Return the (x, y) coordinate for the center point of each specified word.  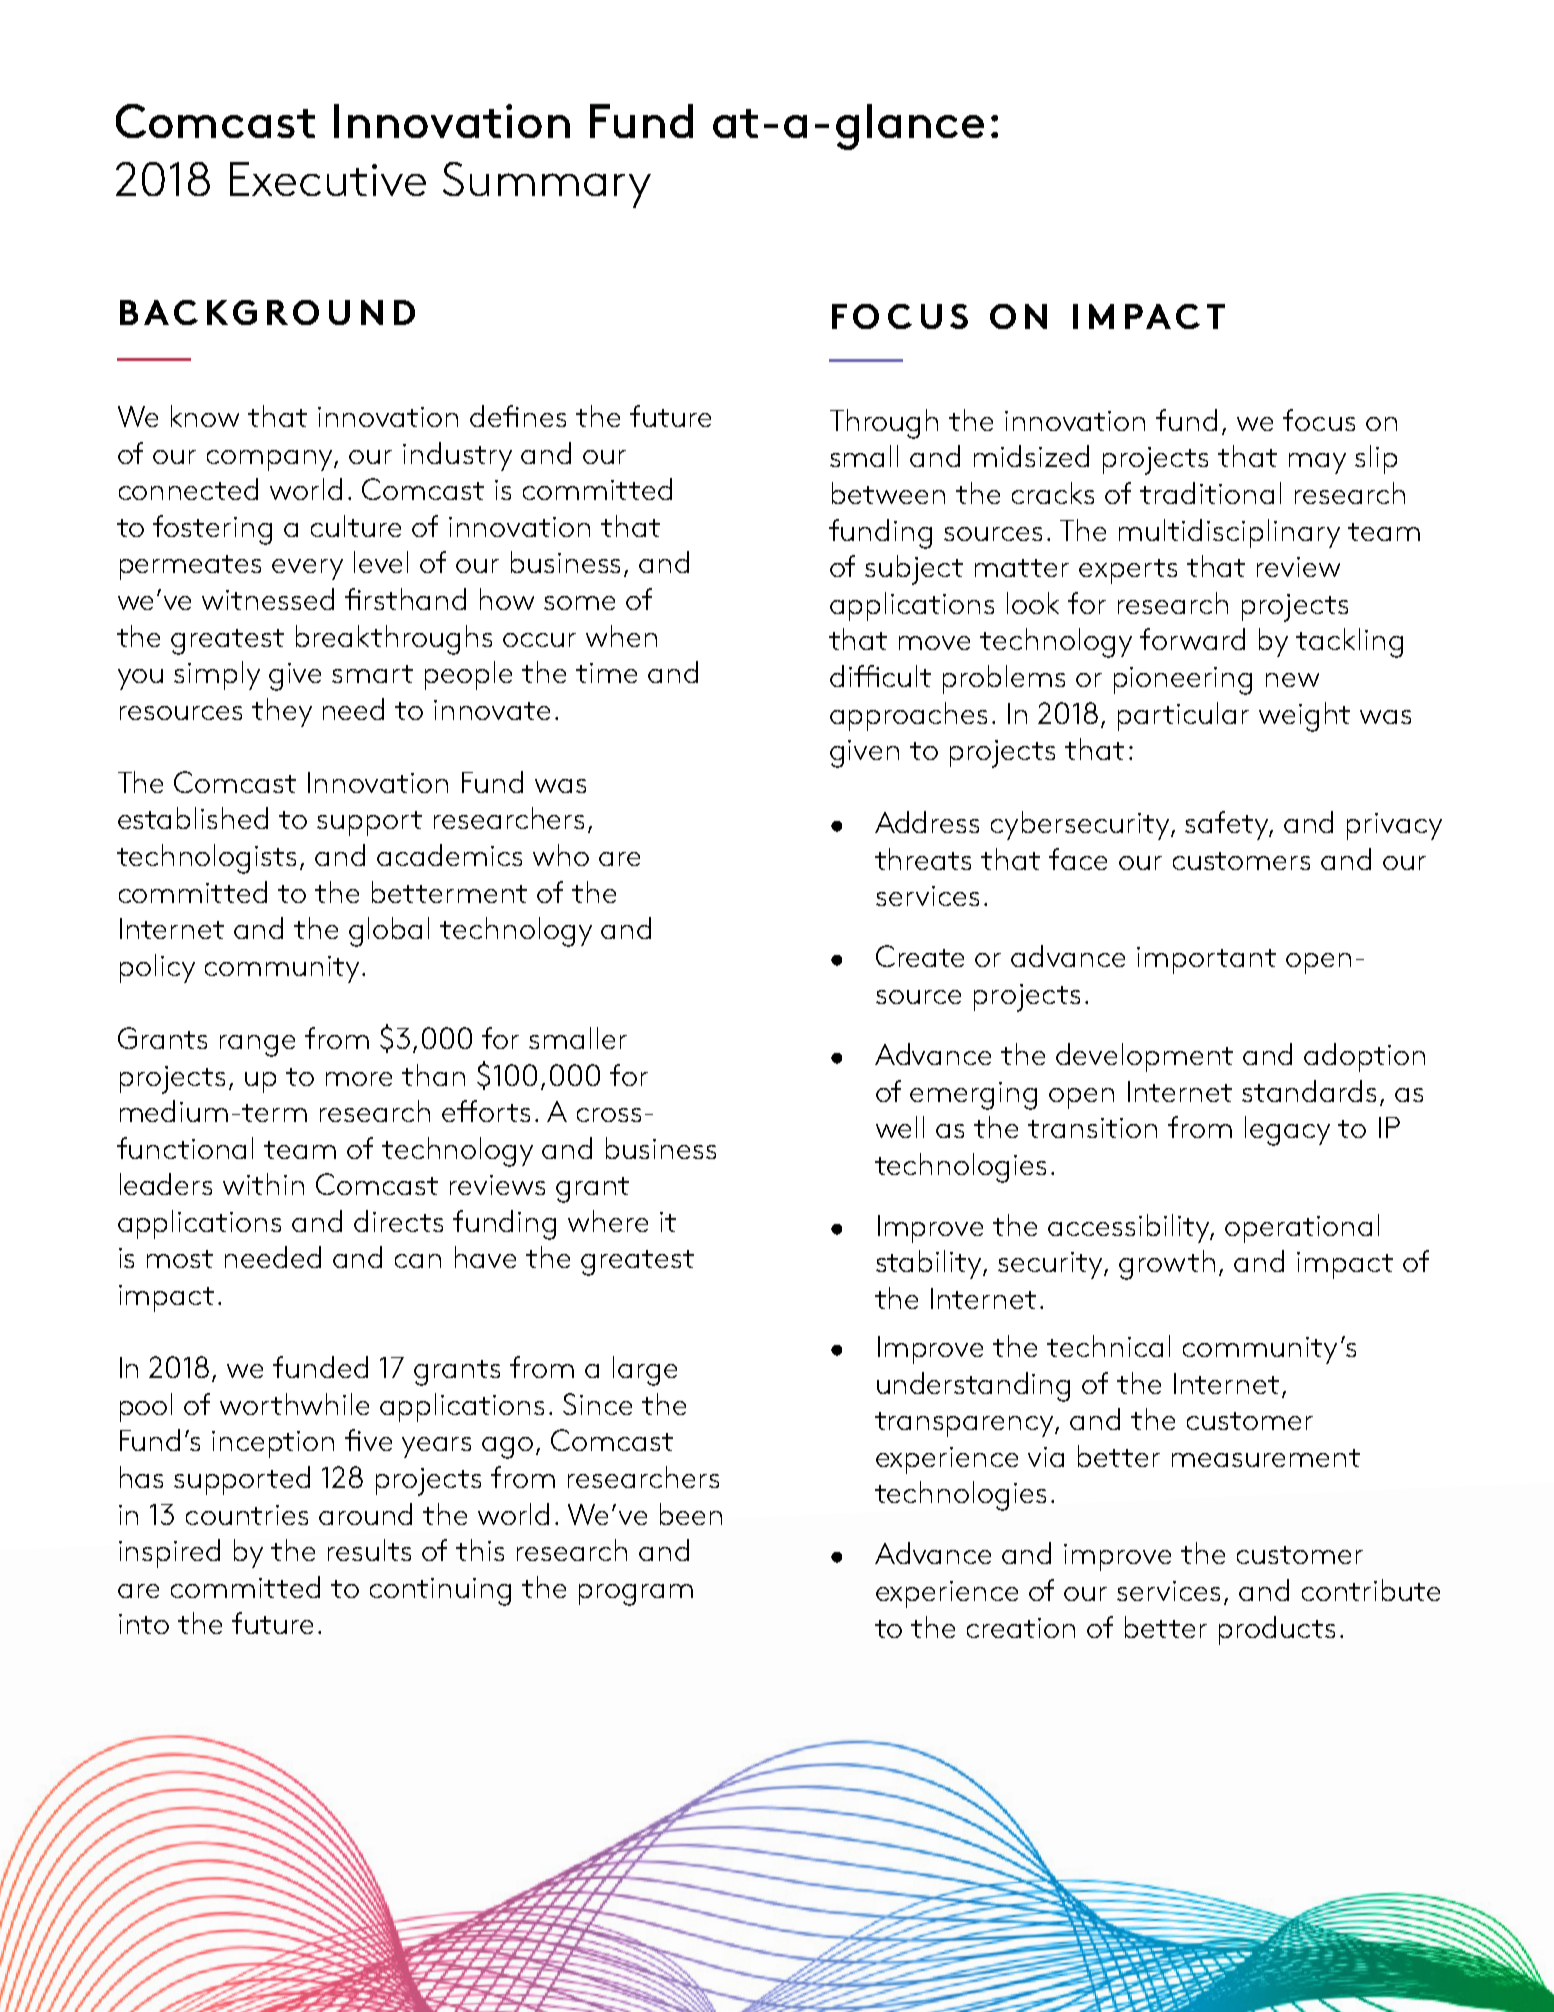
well (900, 1127)
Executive (328, 179)
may (1317, 463)
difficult (880, 676)
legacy (1287, 1131)
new (1292, 680)
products (1277, 1630)
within (263, 1184)
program (636, 1595)
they (282, 712)
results (369, 1550)
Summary (547, 185)
